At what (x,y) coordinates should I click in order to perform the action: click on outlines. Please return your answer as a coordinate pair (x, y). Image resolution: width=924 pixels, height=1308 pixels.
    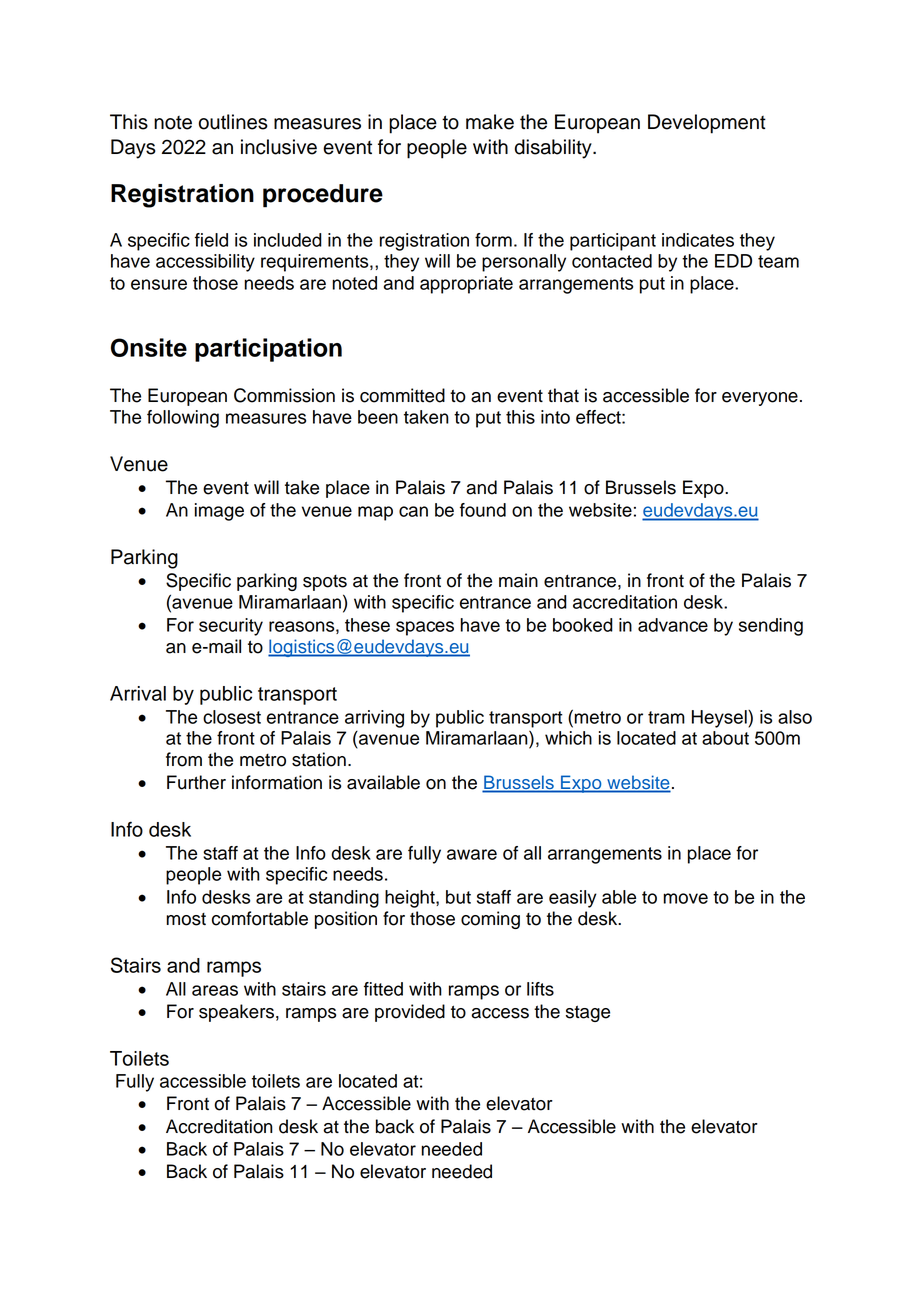
    Looking at the image, I should click on (233, 122).
